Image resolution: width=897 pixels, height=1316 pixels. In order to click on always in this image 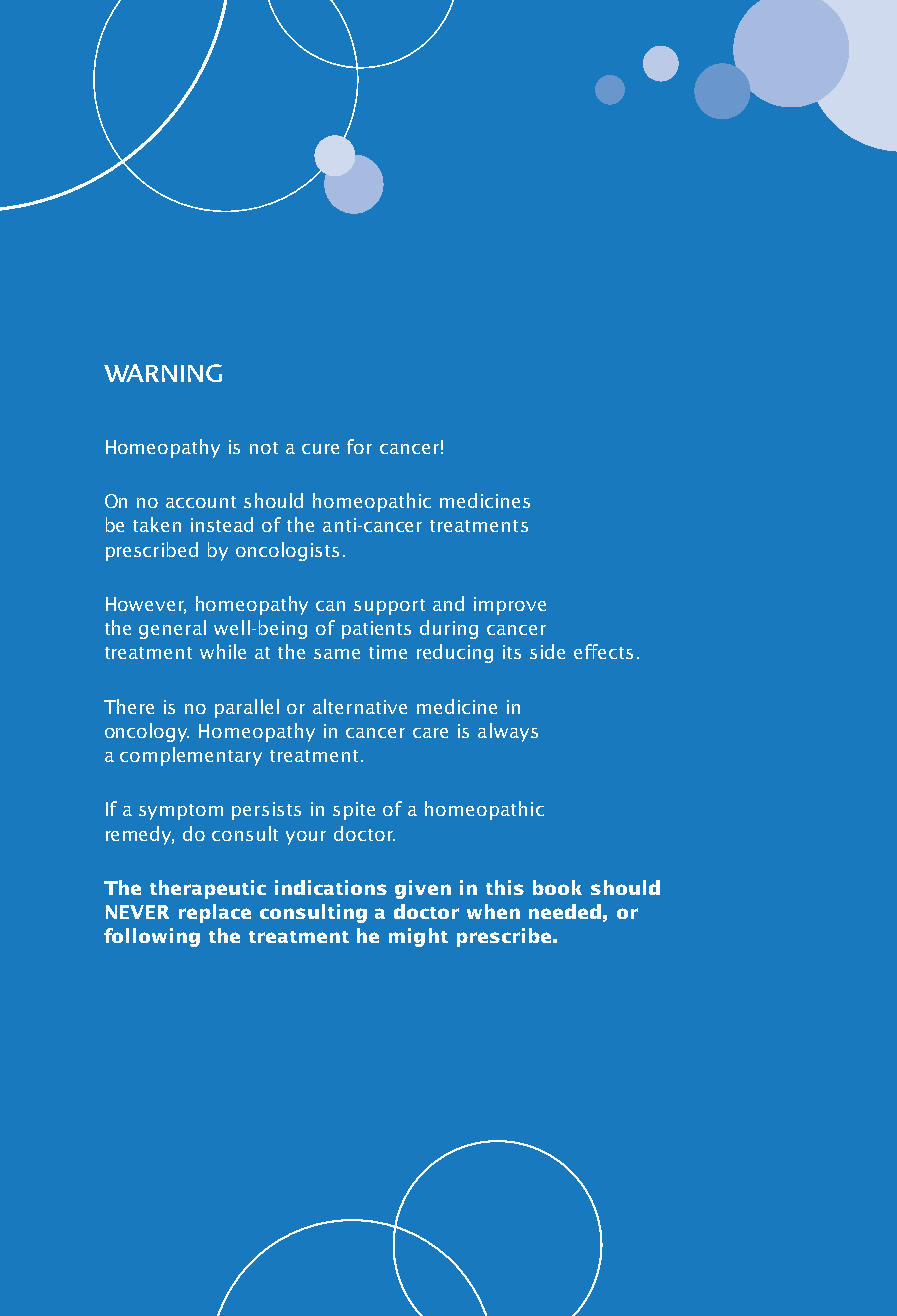, I will do `click(508, 732)`.
